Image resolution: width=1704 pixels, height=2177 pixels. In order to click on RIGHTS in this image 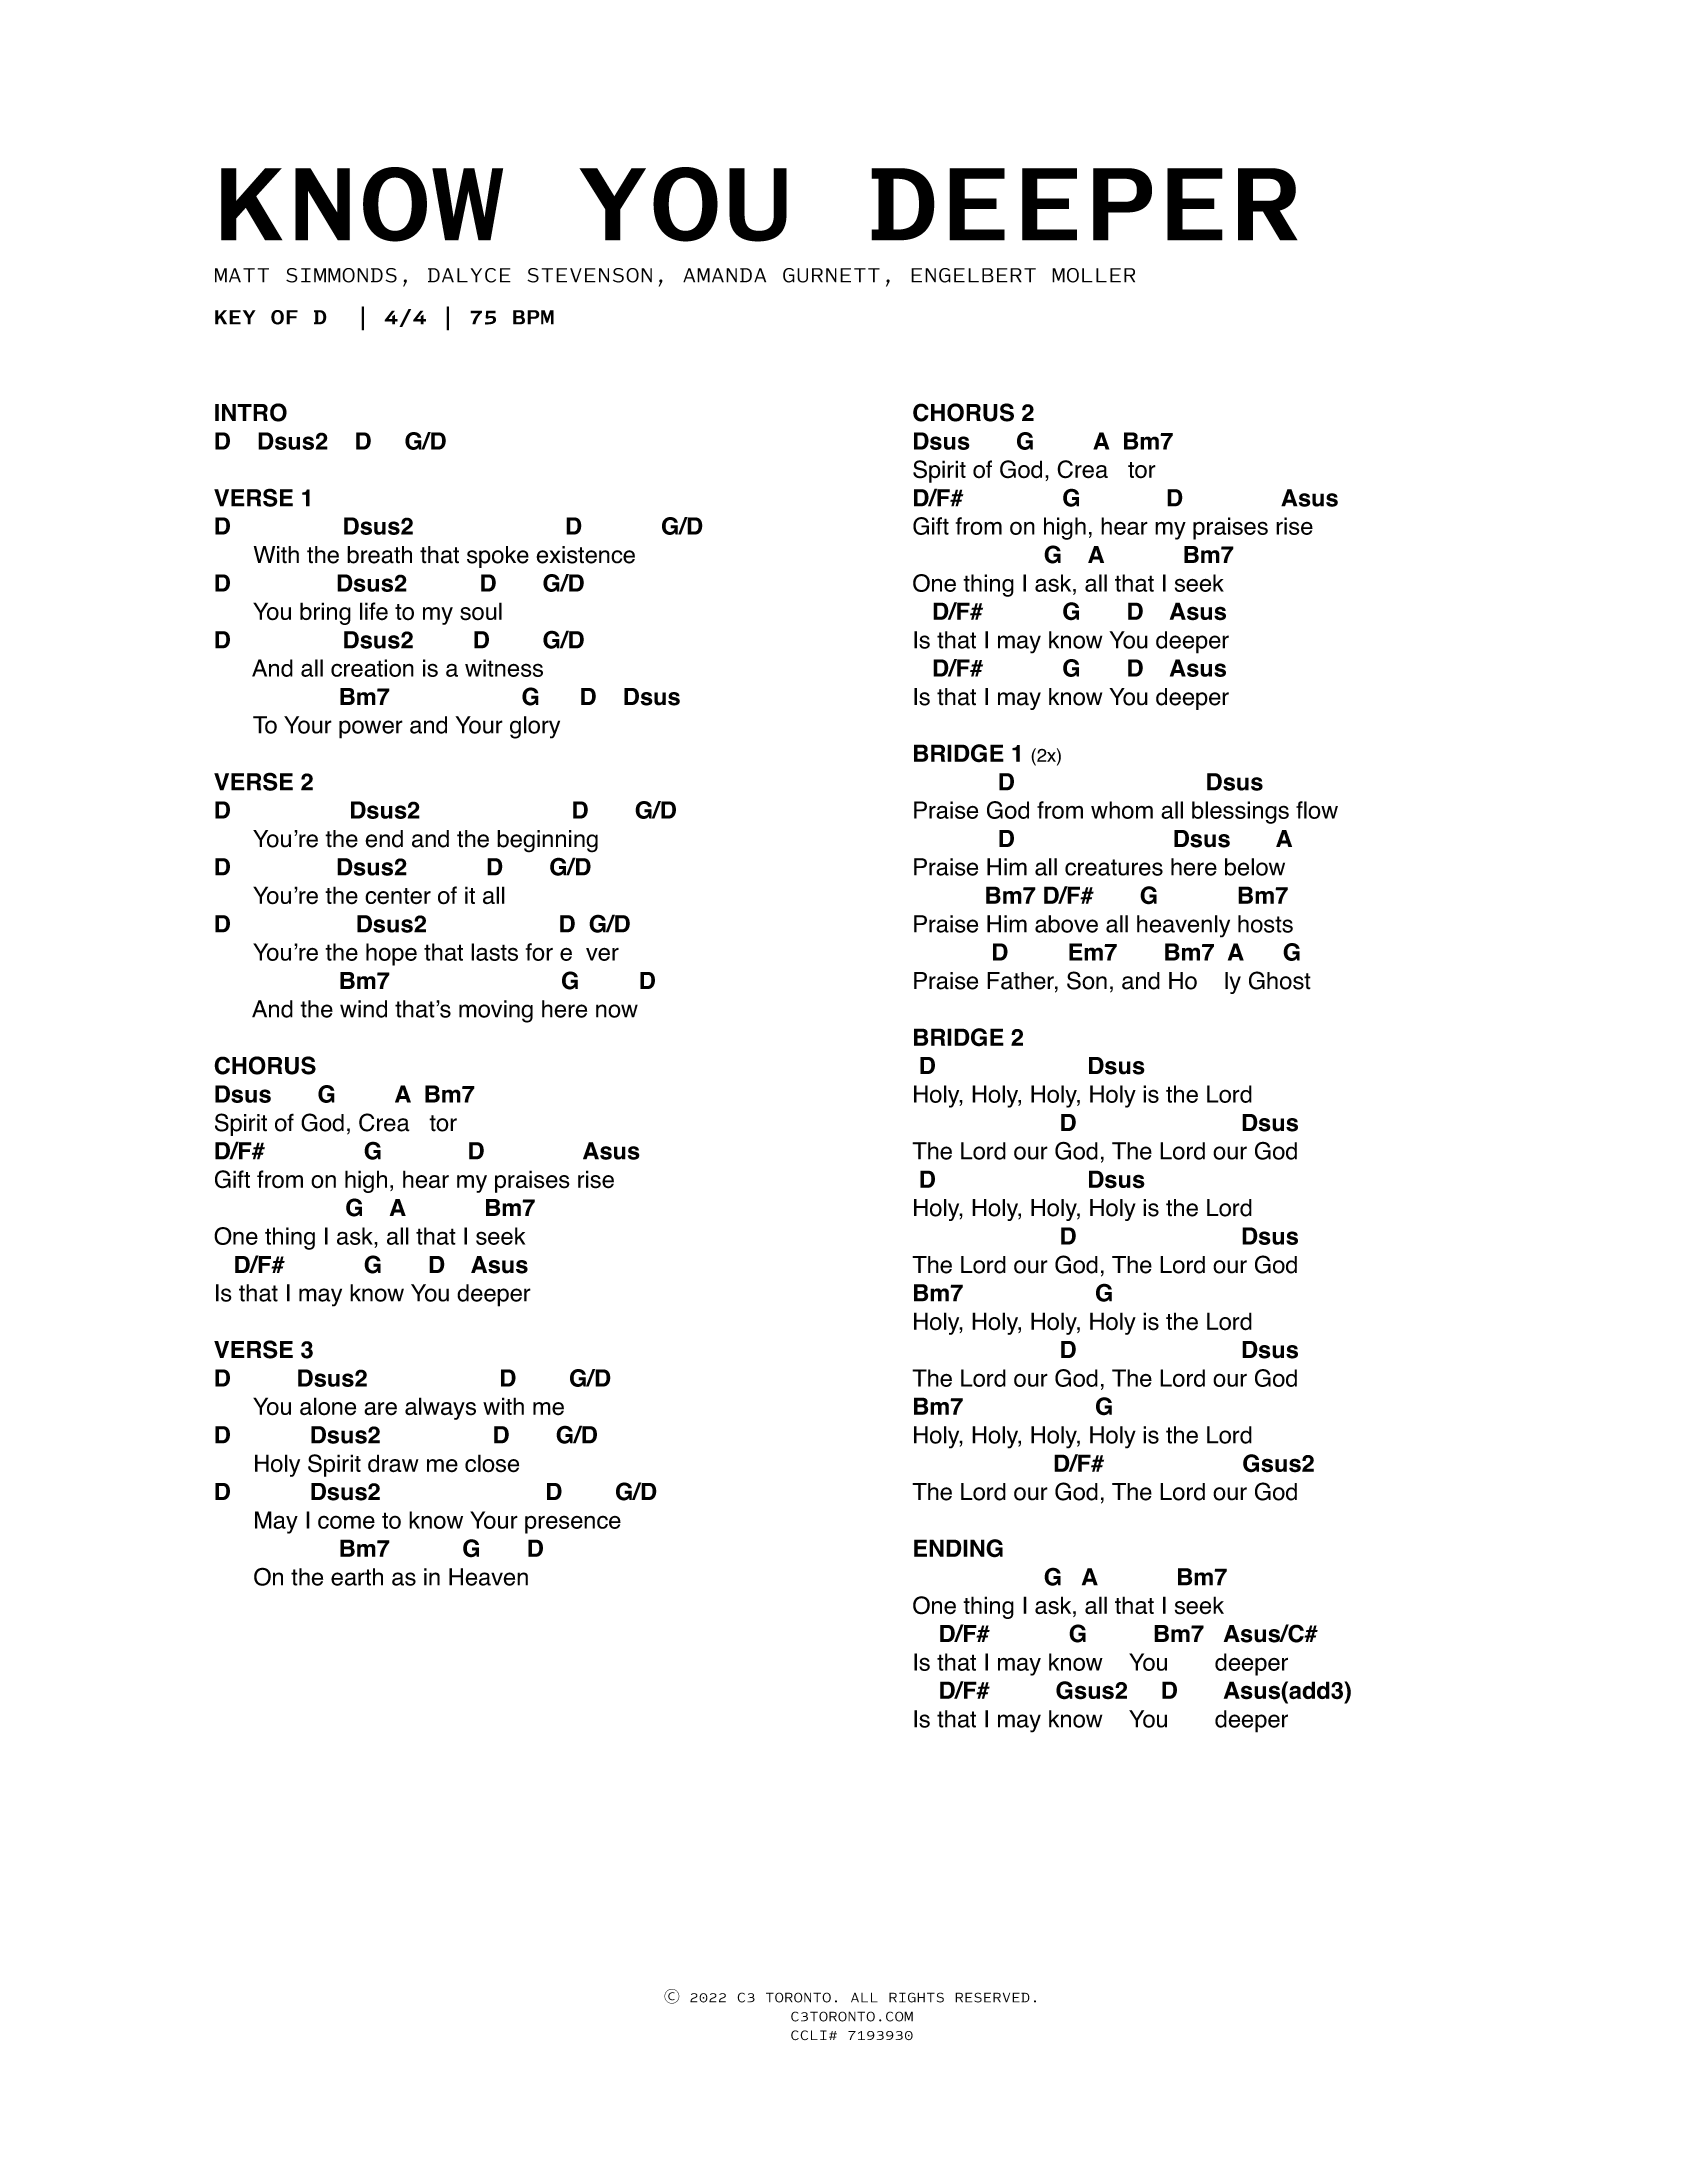, I will do `click(916, 1997)`.
